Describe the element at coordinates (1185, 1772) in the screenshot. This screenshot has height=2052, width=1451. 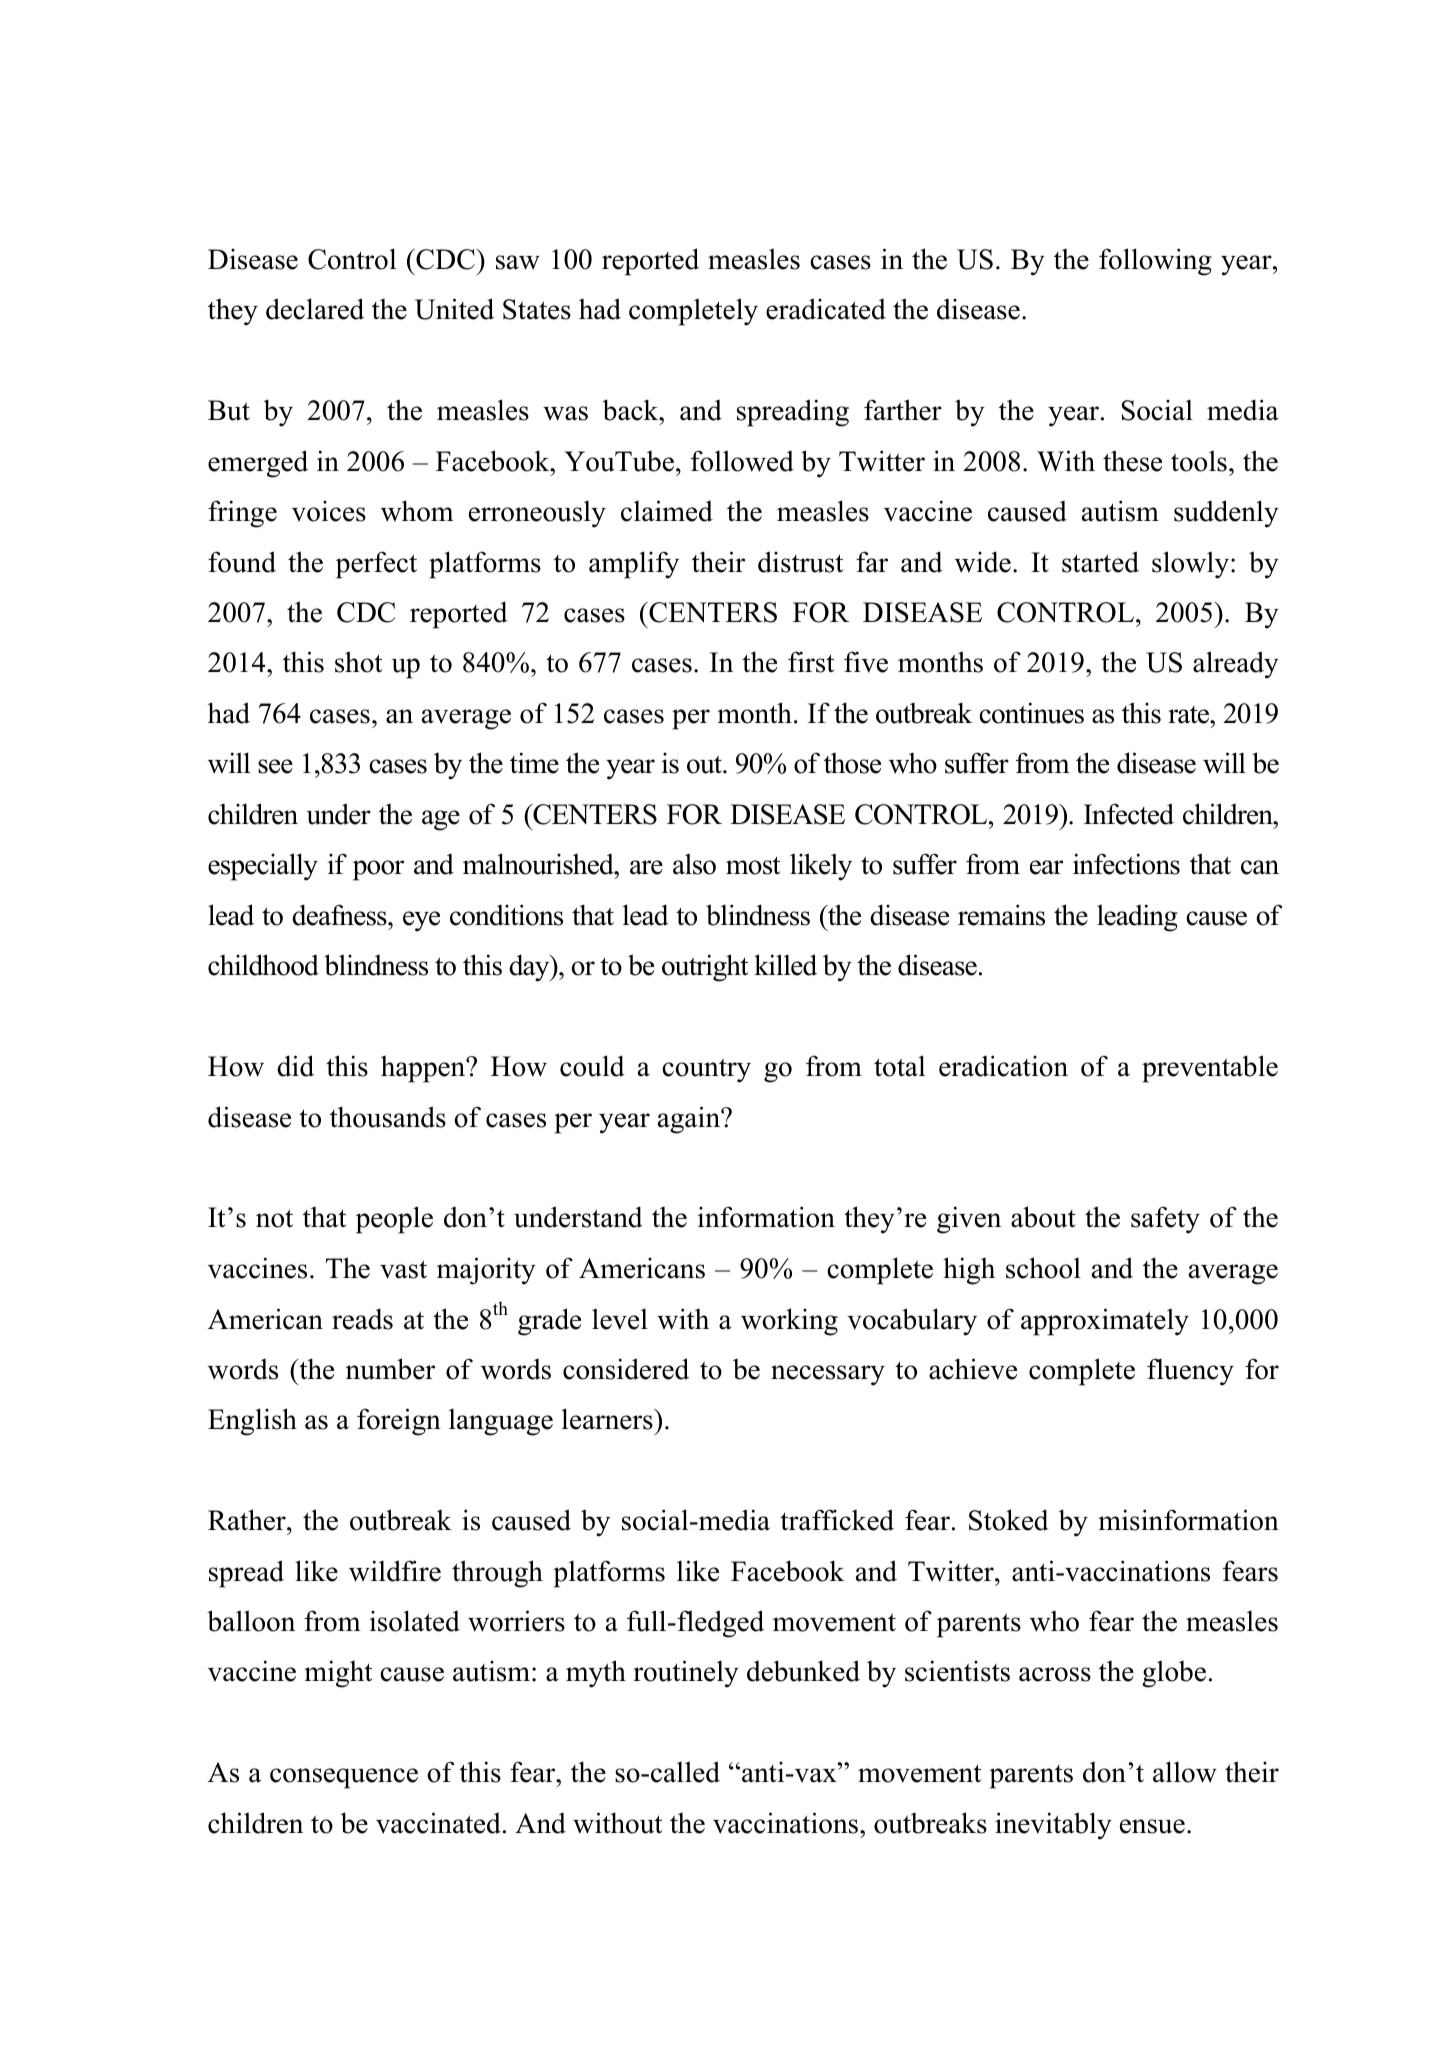
I see `allow` at that location.
